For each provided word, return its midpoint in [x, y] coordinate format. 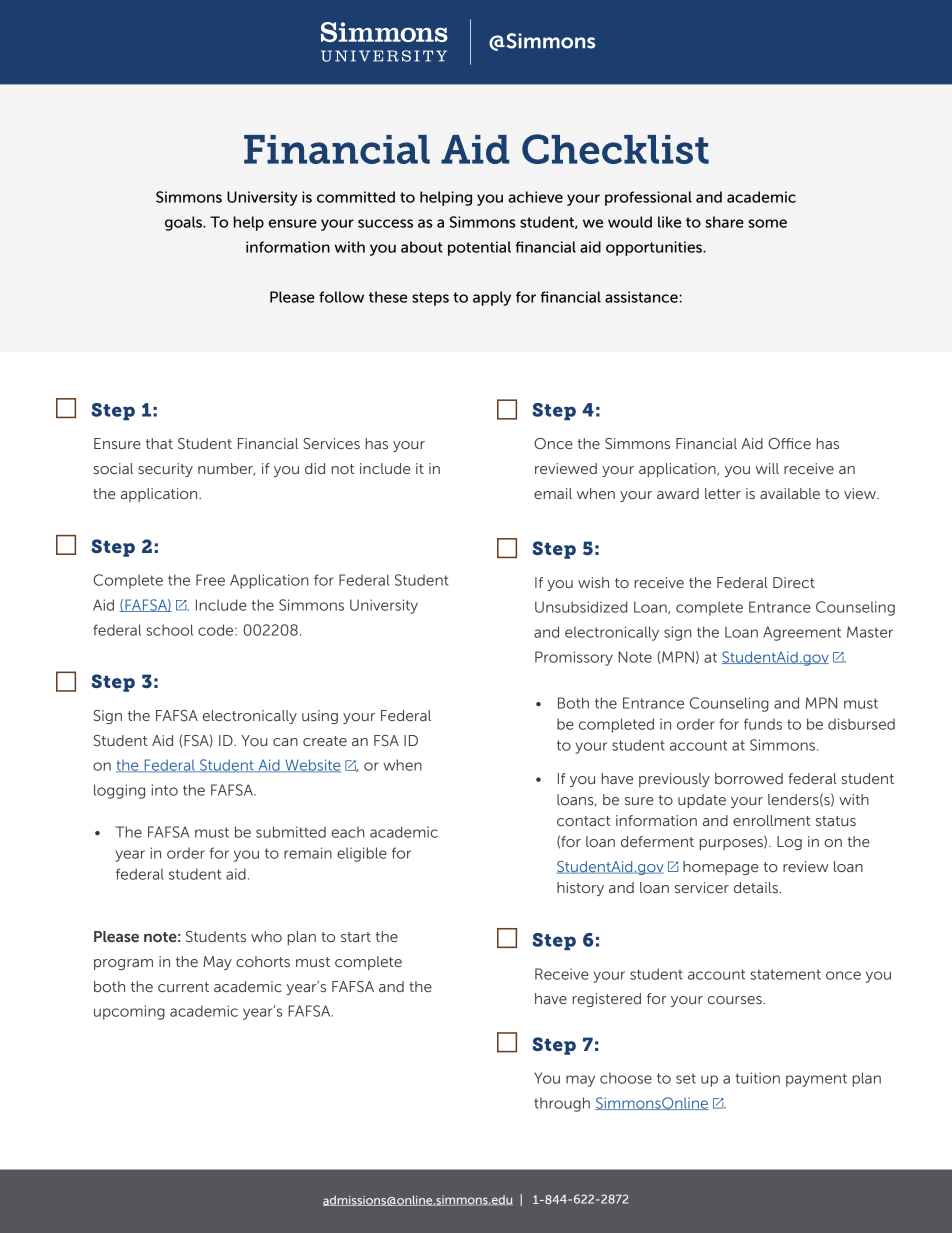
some [767, 223]
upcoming [129, 1012]
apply [492, 298]
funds [763, 724]
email [553, 493]
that [159, 443]
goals [184, 223]
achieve [535, 197]
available [790, 493]
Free [210, 580]
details [756, 887]
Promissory [574, 658]
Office [789, 443]
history [580, 889]
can [285, 742]
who [266, 936]
